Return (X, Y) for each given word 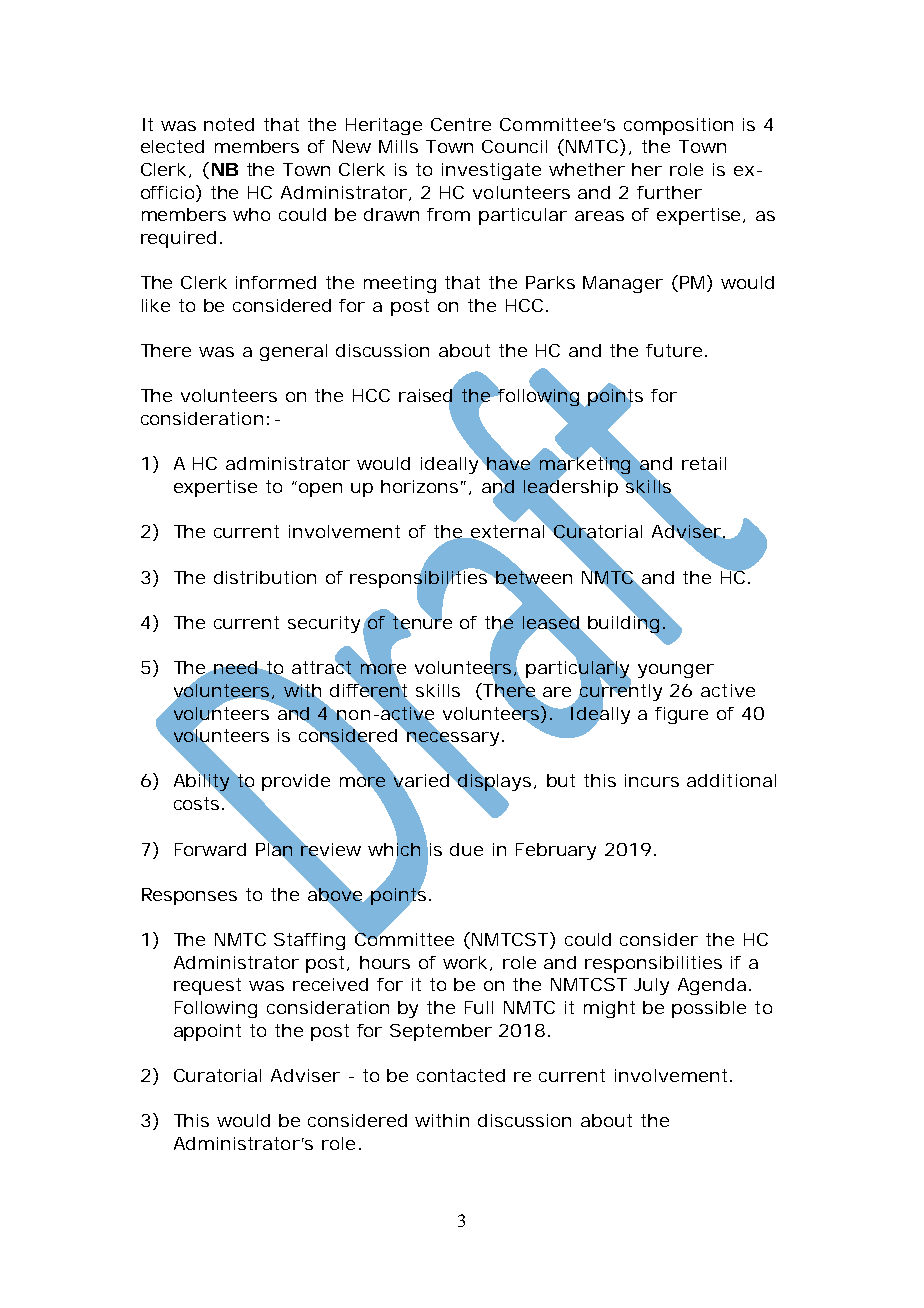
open (320, 490)
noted (229, 124)
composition (678, 126)
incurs (652, 780)
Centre (461, 124)
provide (296, 782)
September (441, 1032)
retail (704, 463)
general (293, 352)
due (466, 849)
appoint (207, 1032)
